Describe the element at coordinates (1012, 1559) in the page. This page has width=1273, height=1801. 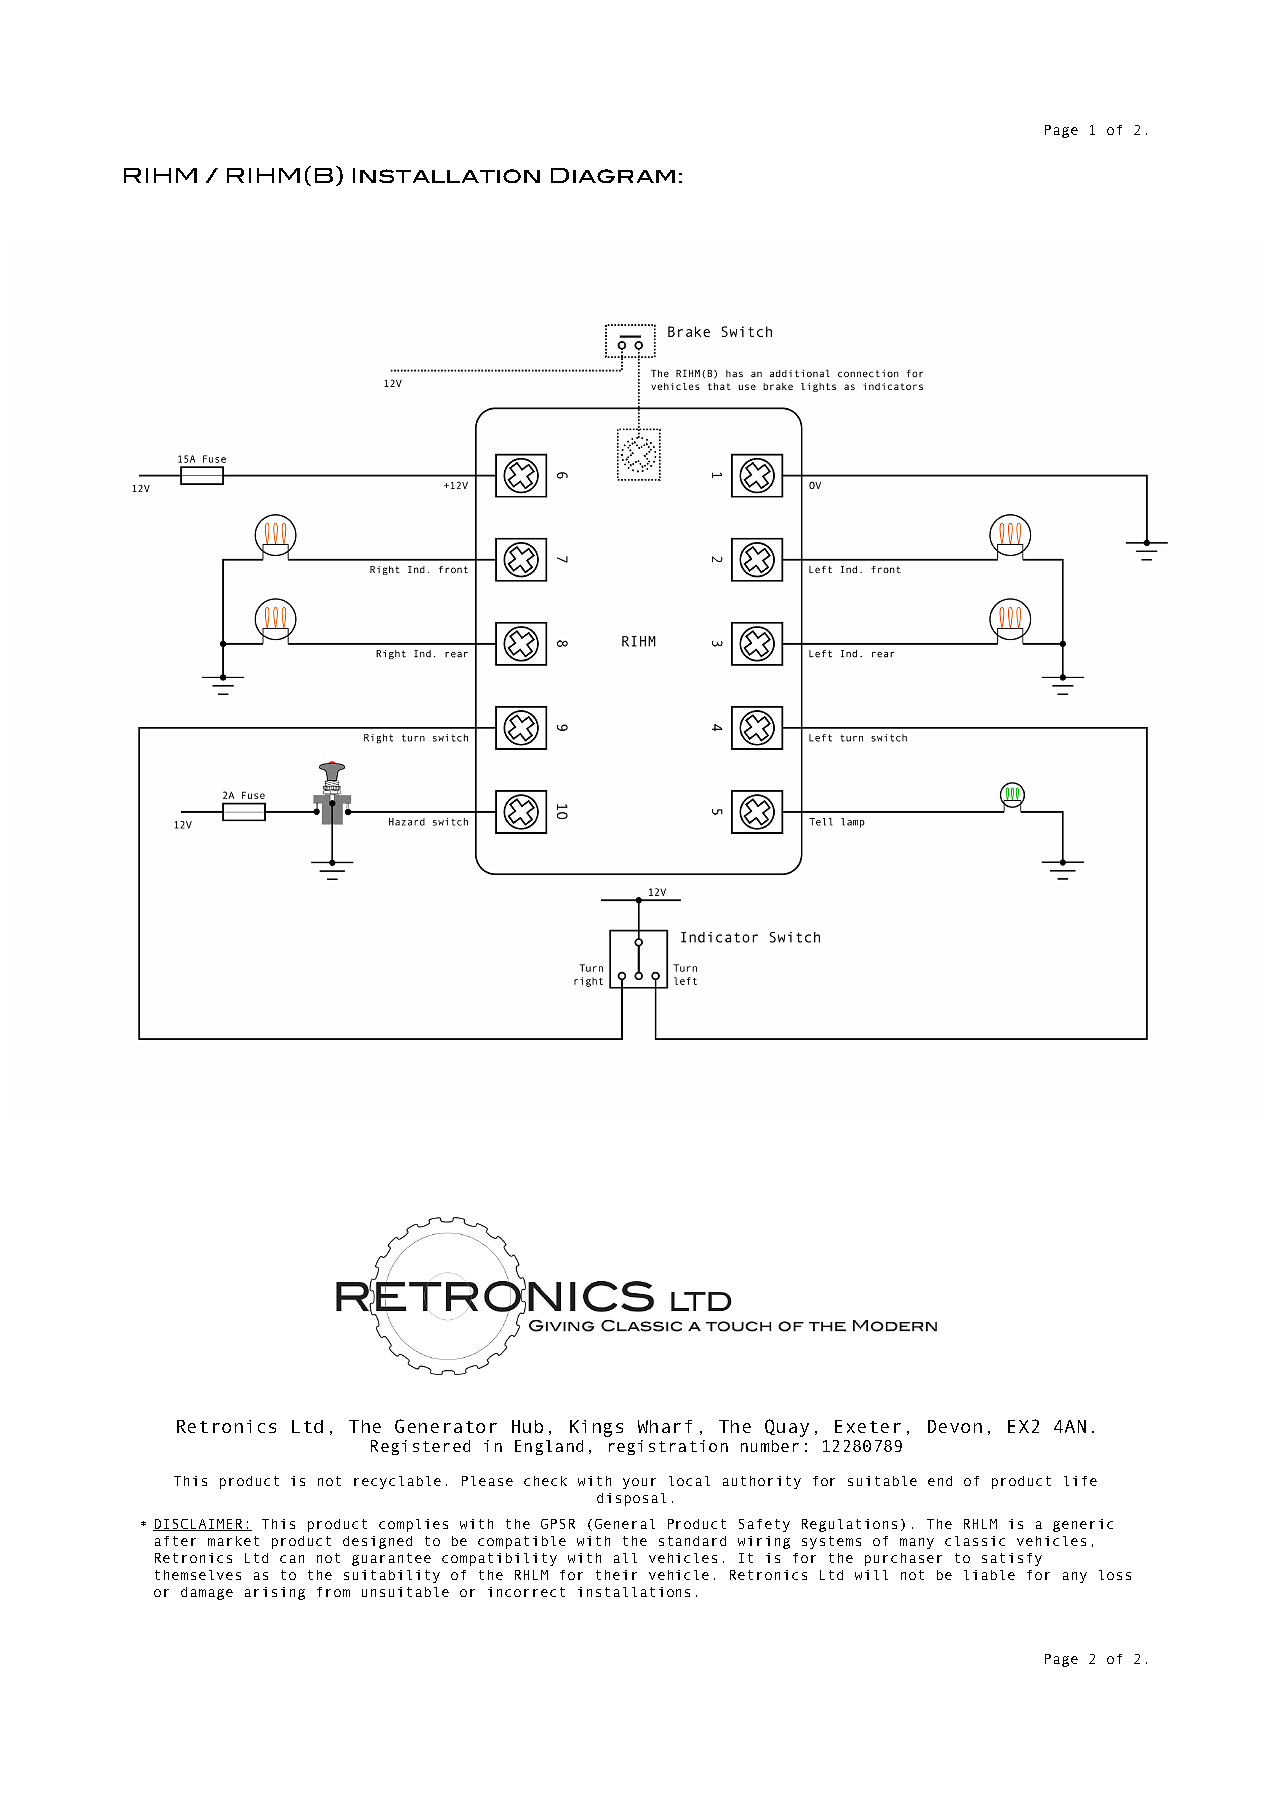
I see `satisfy` at that location.
